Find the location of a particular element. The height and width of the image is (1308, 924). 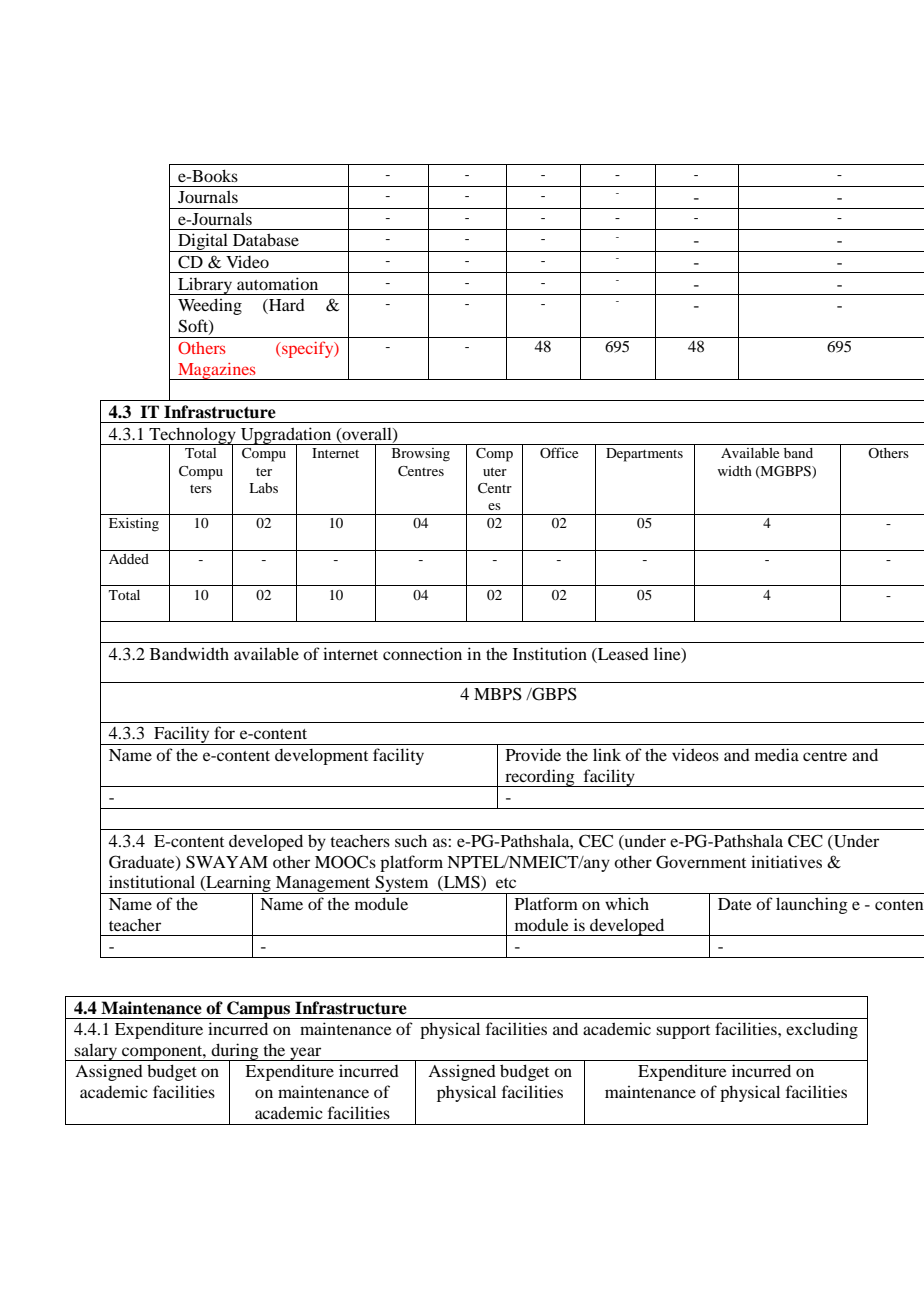

Browsing is located at coordinates (421, 455).
